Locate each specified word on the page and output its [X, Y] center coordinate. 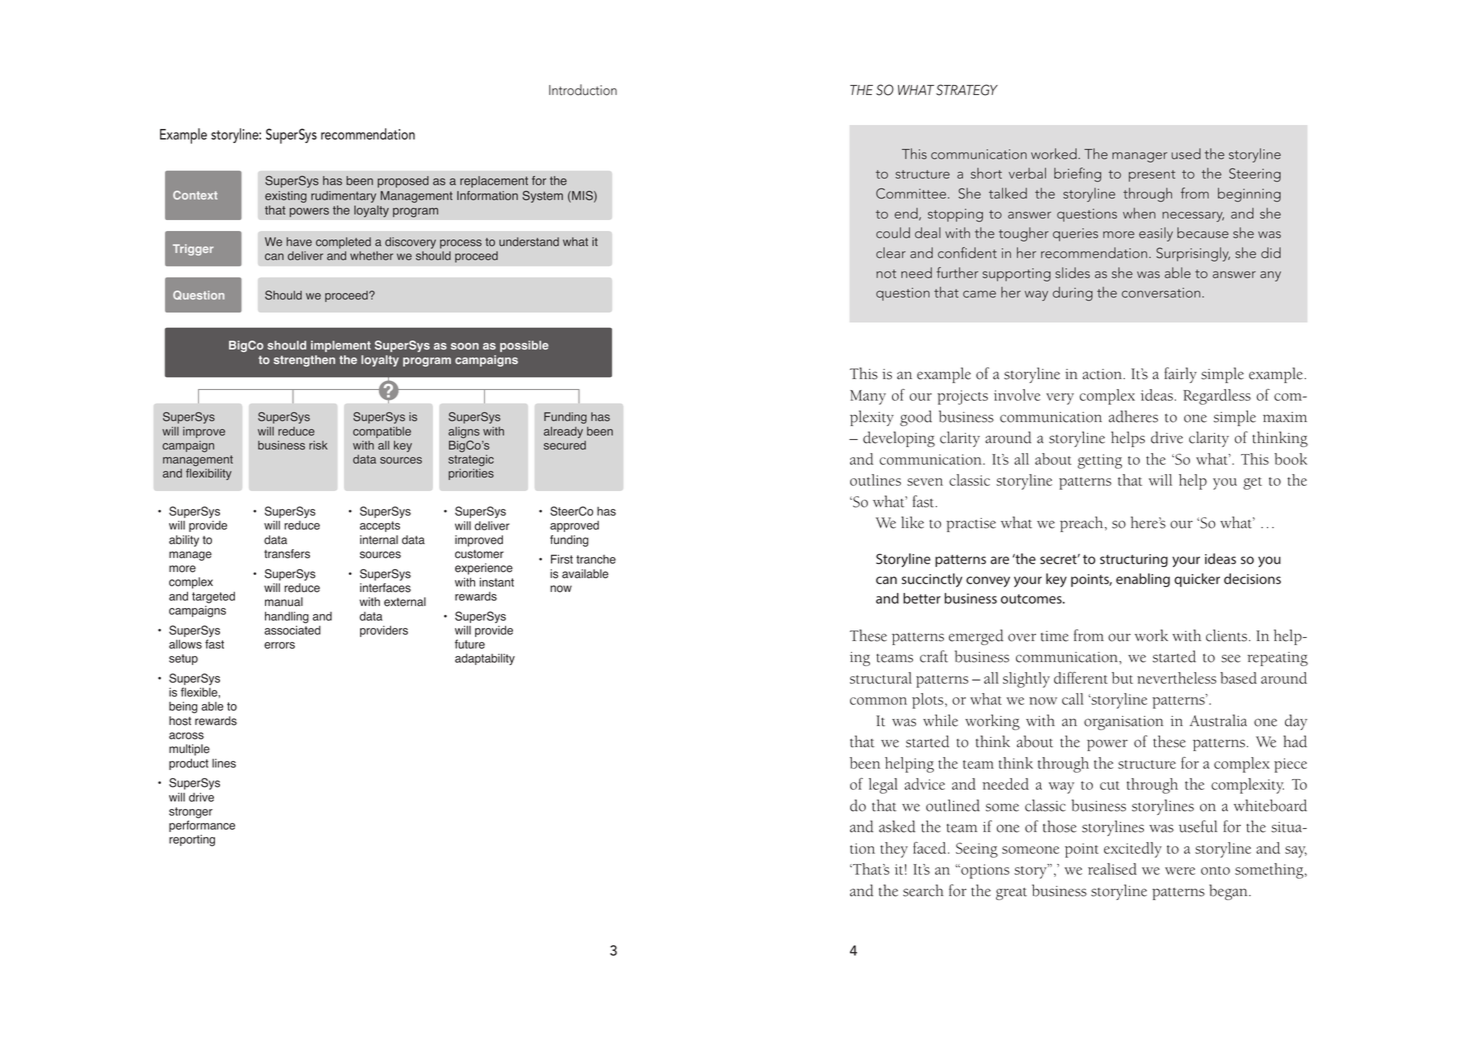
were [1180, 871]
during [1073, 294]
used [1186, 154]
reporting [192, 841]
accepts [380, 526]
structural [881, 678]
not [886, 274]
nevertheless [1177, 678]
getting [1100, 461]
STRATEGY [967, 90]
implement [341, 346]
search [923, 890]
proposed [403, 182]
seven [925, 482]
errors [279, 645]
